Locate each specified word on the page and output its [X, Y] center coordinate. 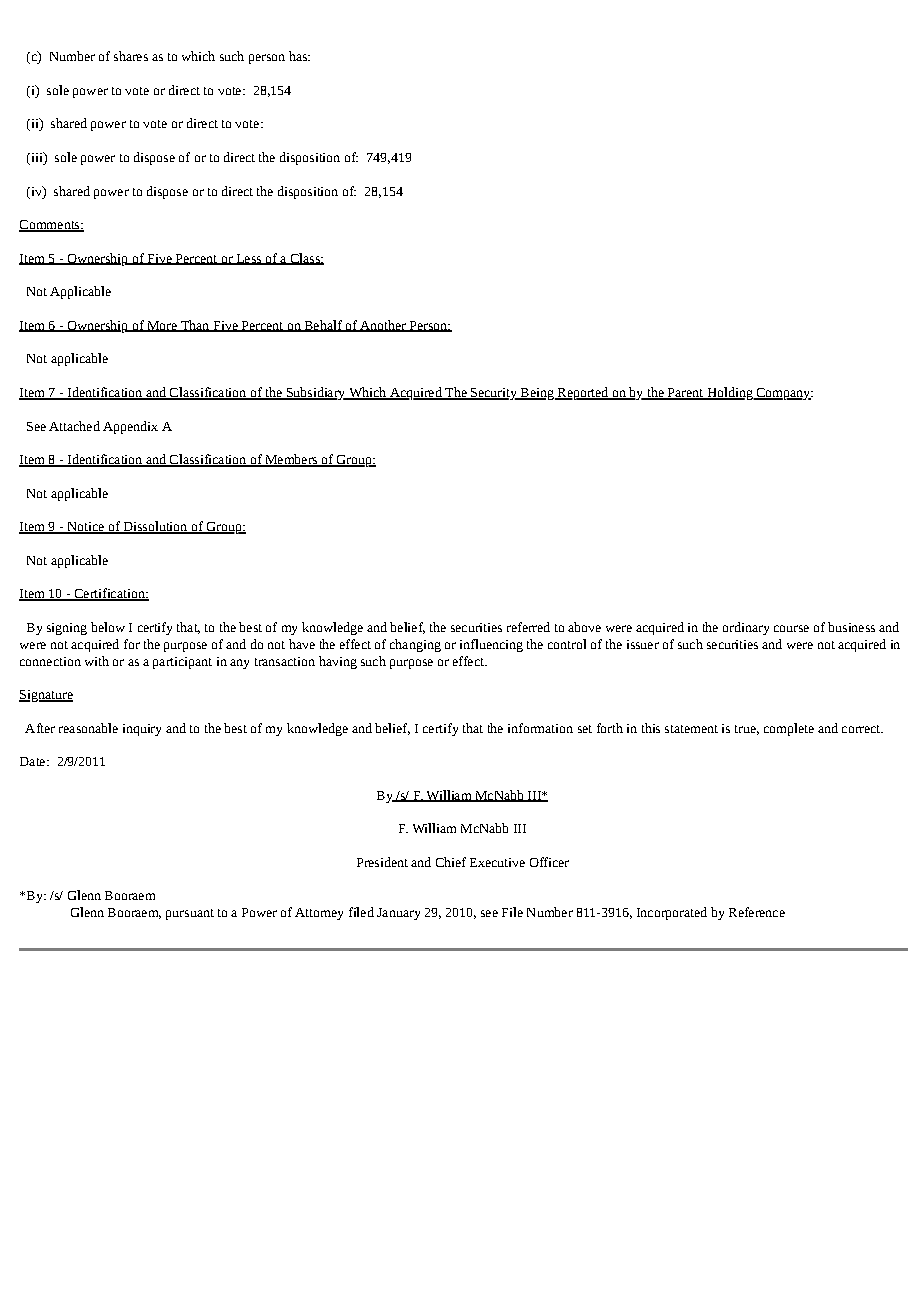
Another [383, 326]
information [540, 728]
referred [528, 627]
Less [248, 259]
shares [131, 56]
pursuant [190, 914]
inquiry [142, 730]
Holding [730, 393]
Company [783, 394]
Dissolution [155, 527]
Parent [685, 394]
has [299, 56]
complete [789, 729]
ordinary [746, 628]
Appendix [130, 427]
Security [494, 394]
